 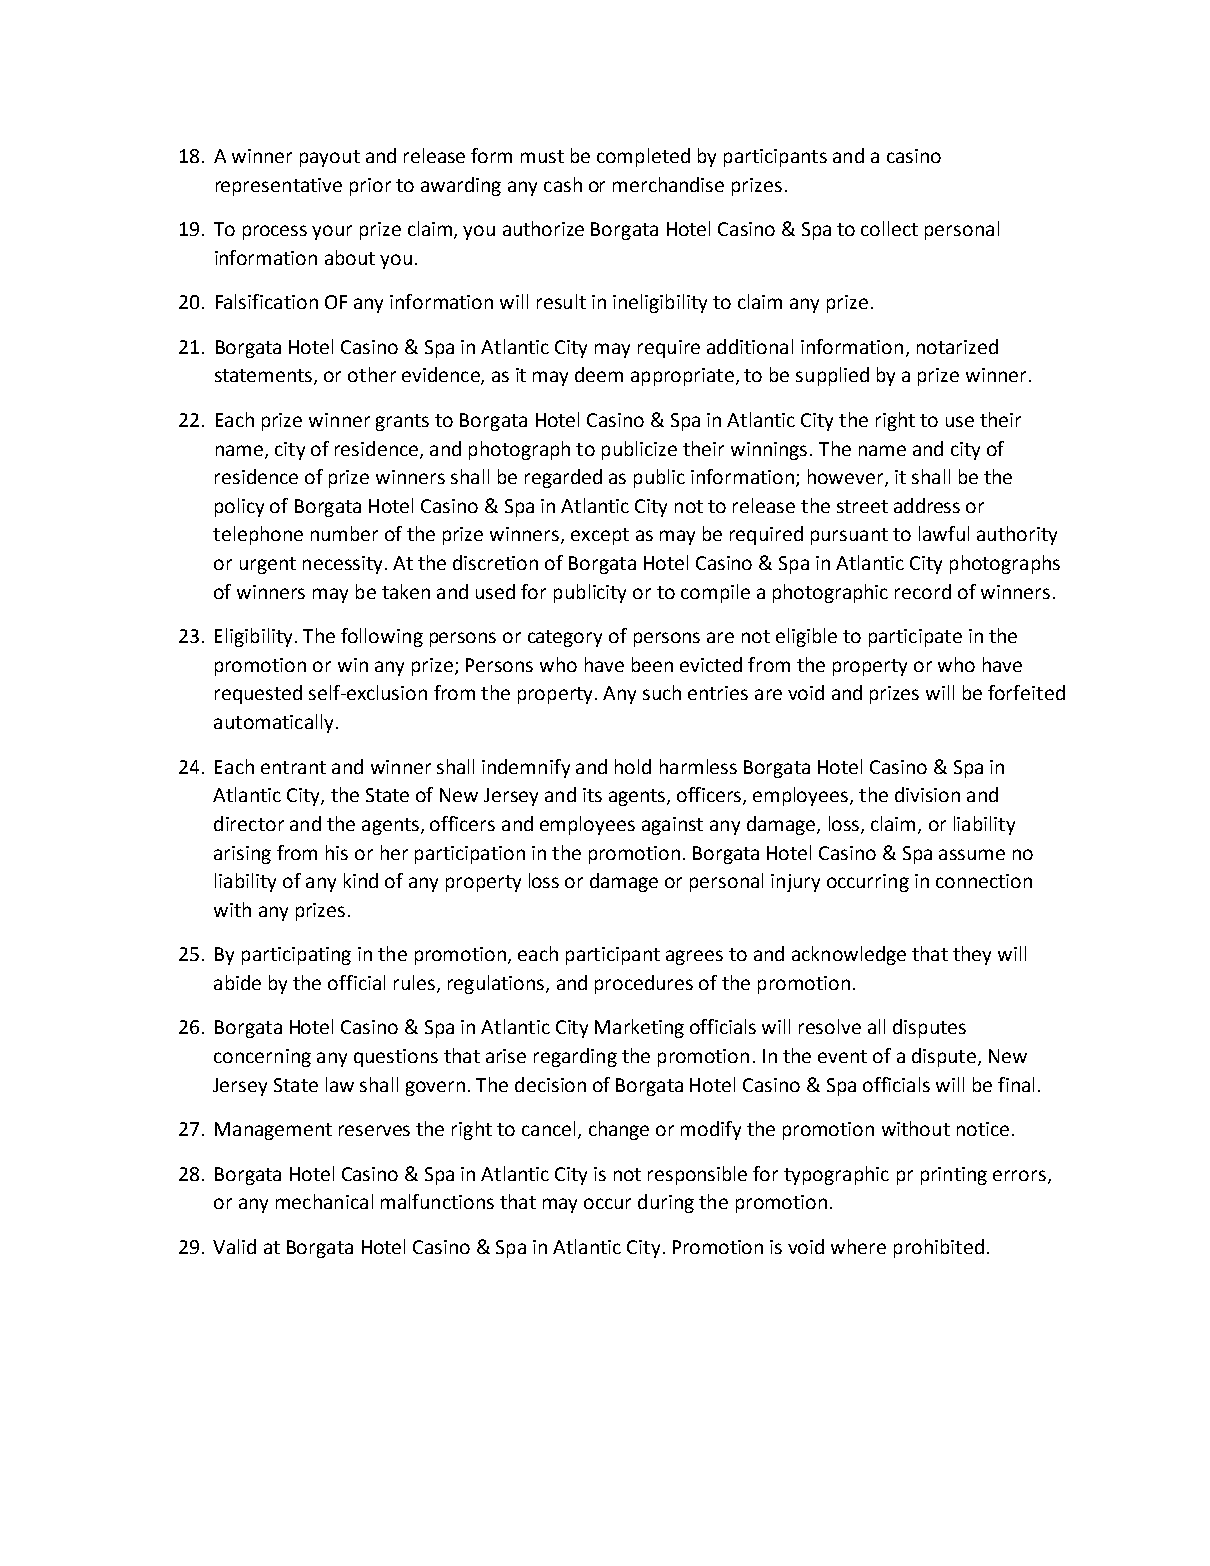 What do you see at coordinates (944, 533) in the screenshot?
I see `lawful` at bounding box center [944, 533].
